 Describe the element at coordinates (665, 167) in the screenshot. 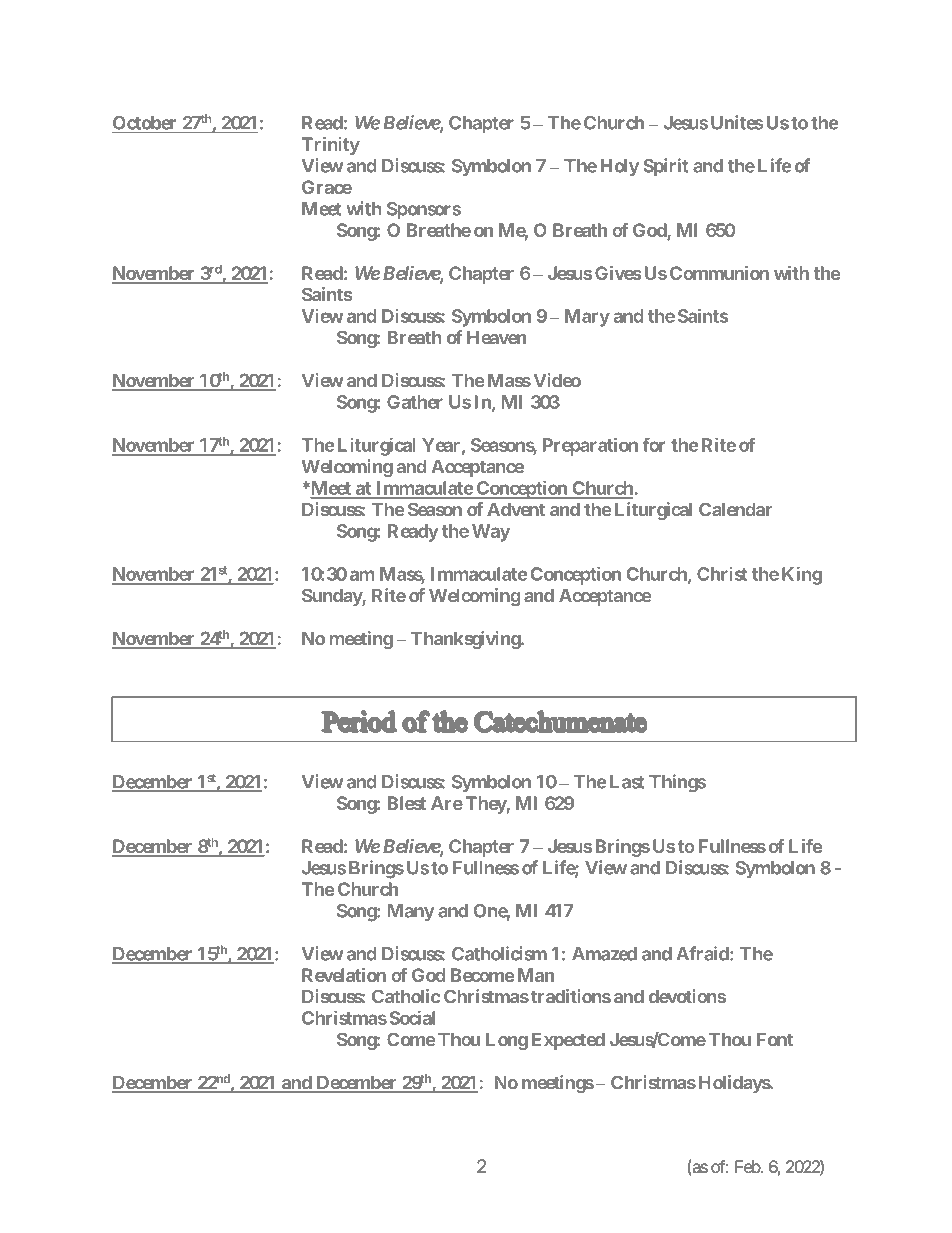

I see `Spirit` at that location.
